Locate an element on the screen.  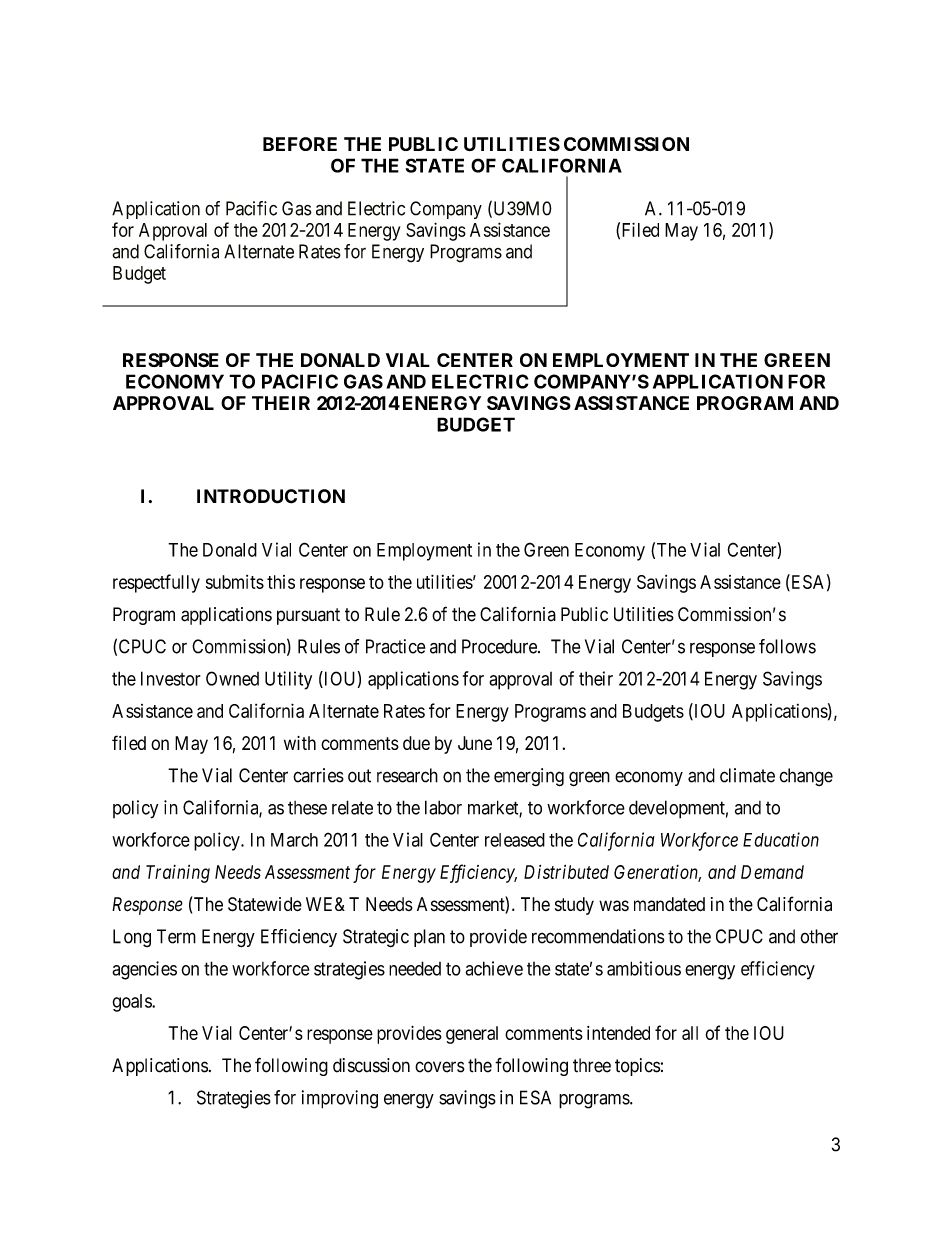
follows is located at coordinates (787, 646).
